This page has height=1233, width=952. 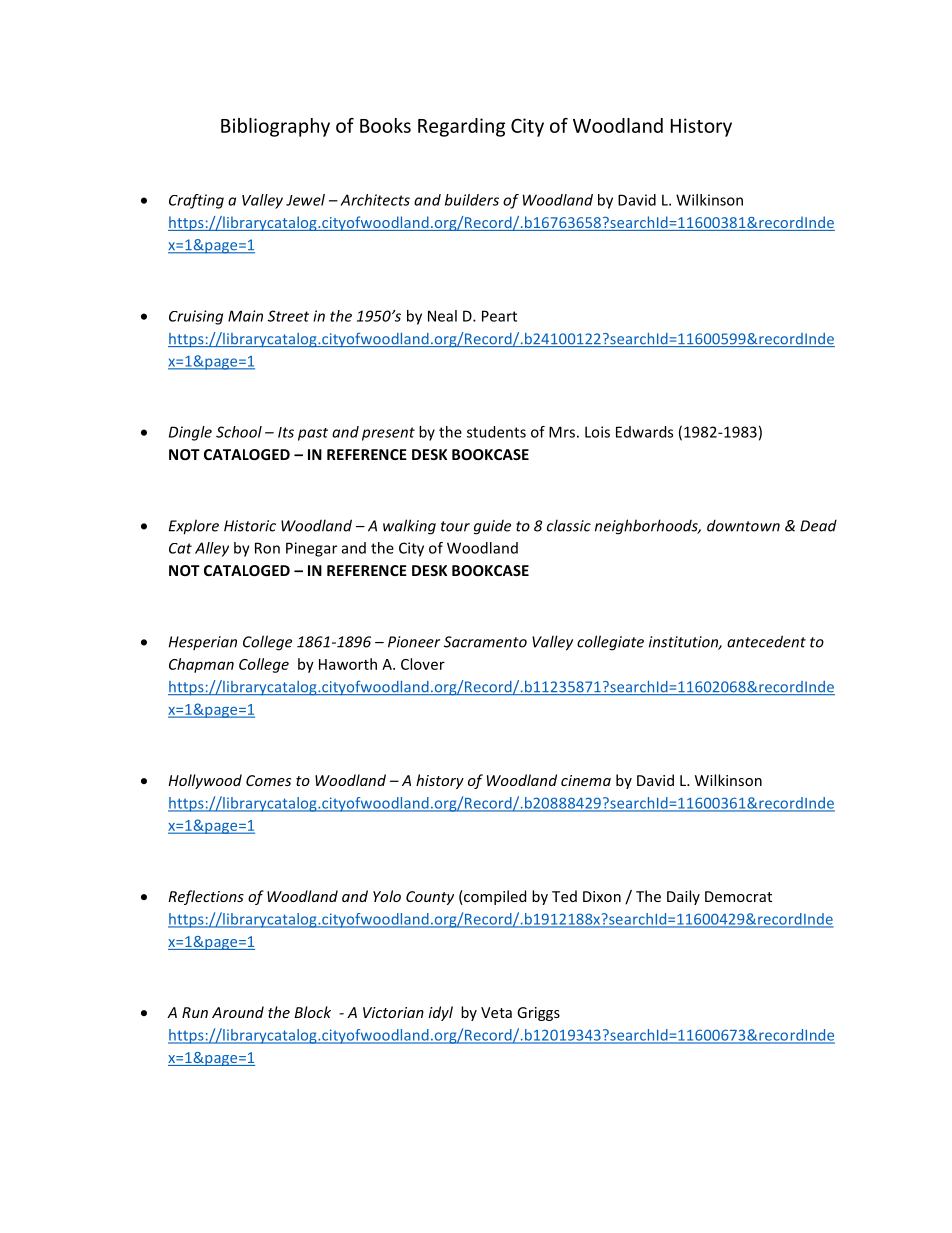 What do you see at coordinates (275, 127) in the page?
I see `Bibliography` at bounding box center [275, 127].
